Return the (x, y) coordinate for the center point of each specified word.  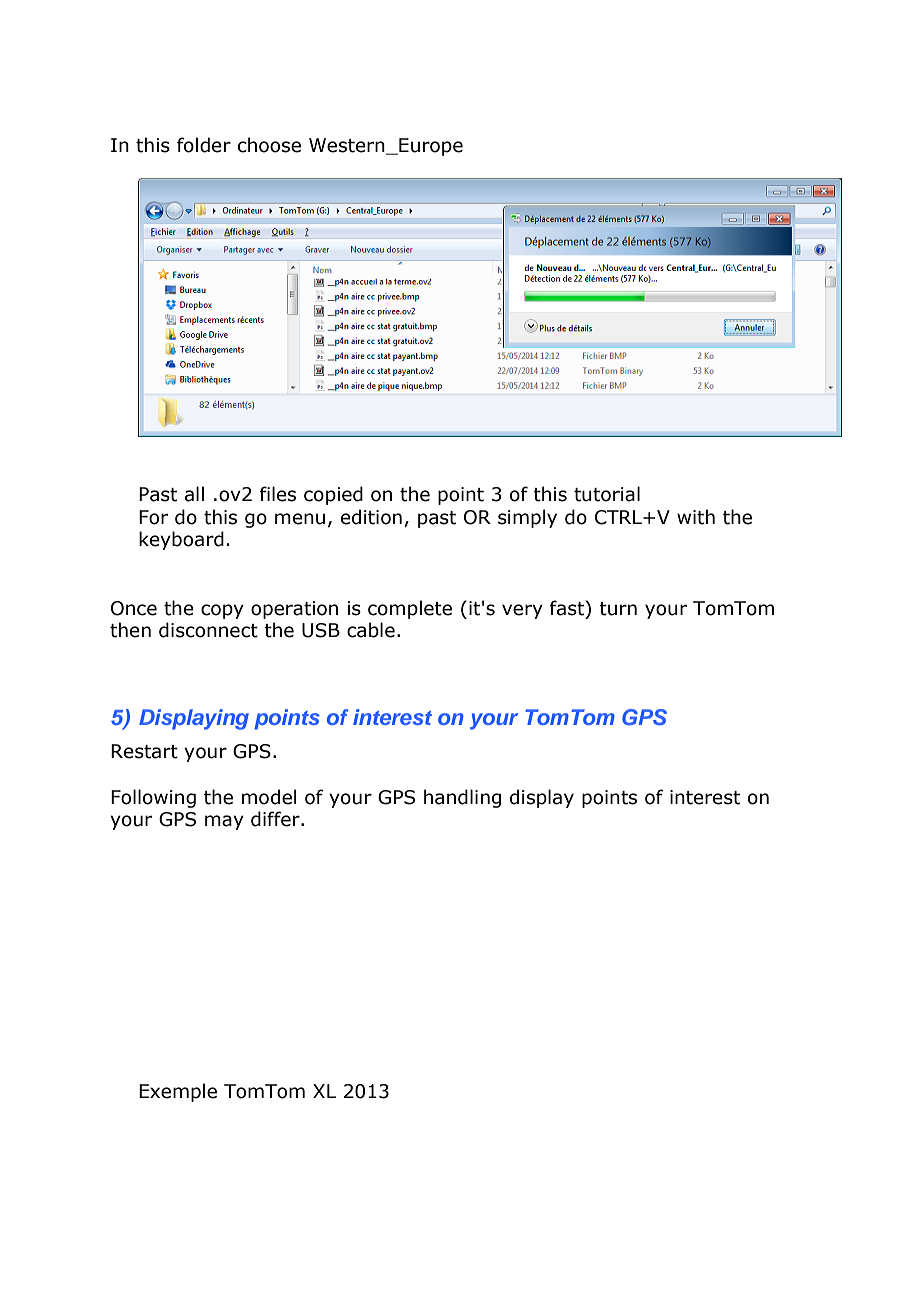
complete (410, 609)
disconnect (208, 630)
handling (462, 798)
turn (618, 609)
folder (204, 145)
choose (269, 145)
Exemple (178, 1092)
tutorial (607, 494)
